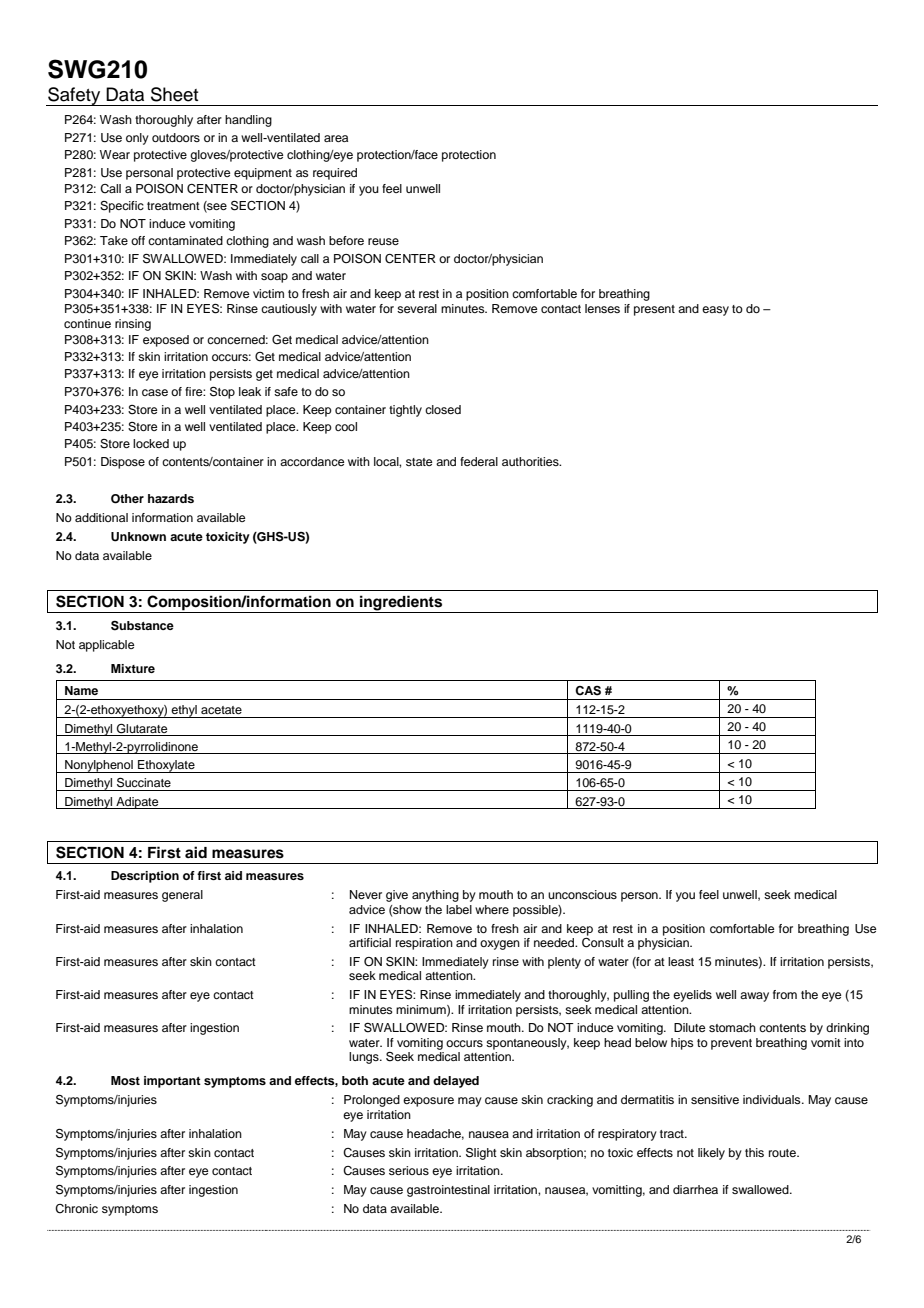  What do you see at coordinates (133, 668) in the document?
I see `Mixture` at bounding box center [133, 668].
